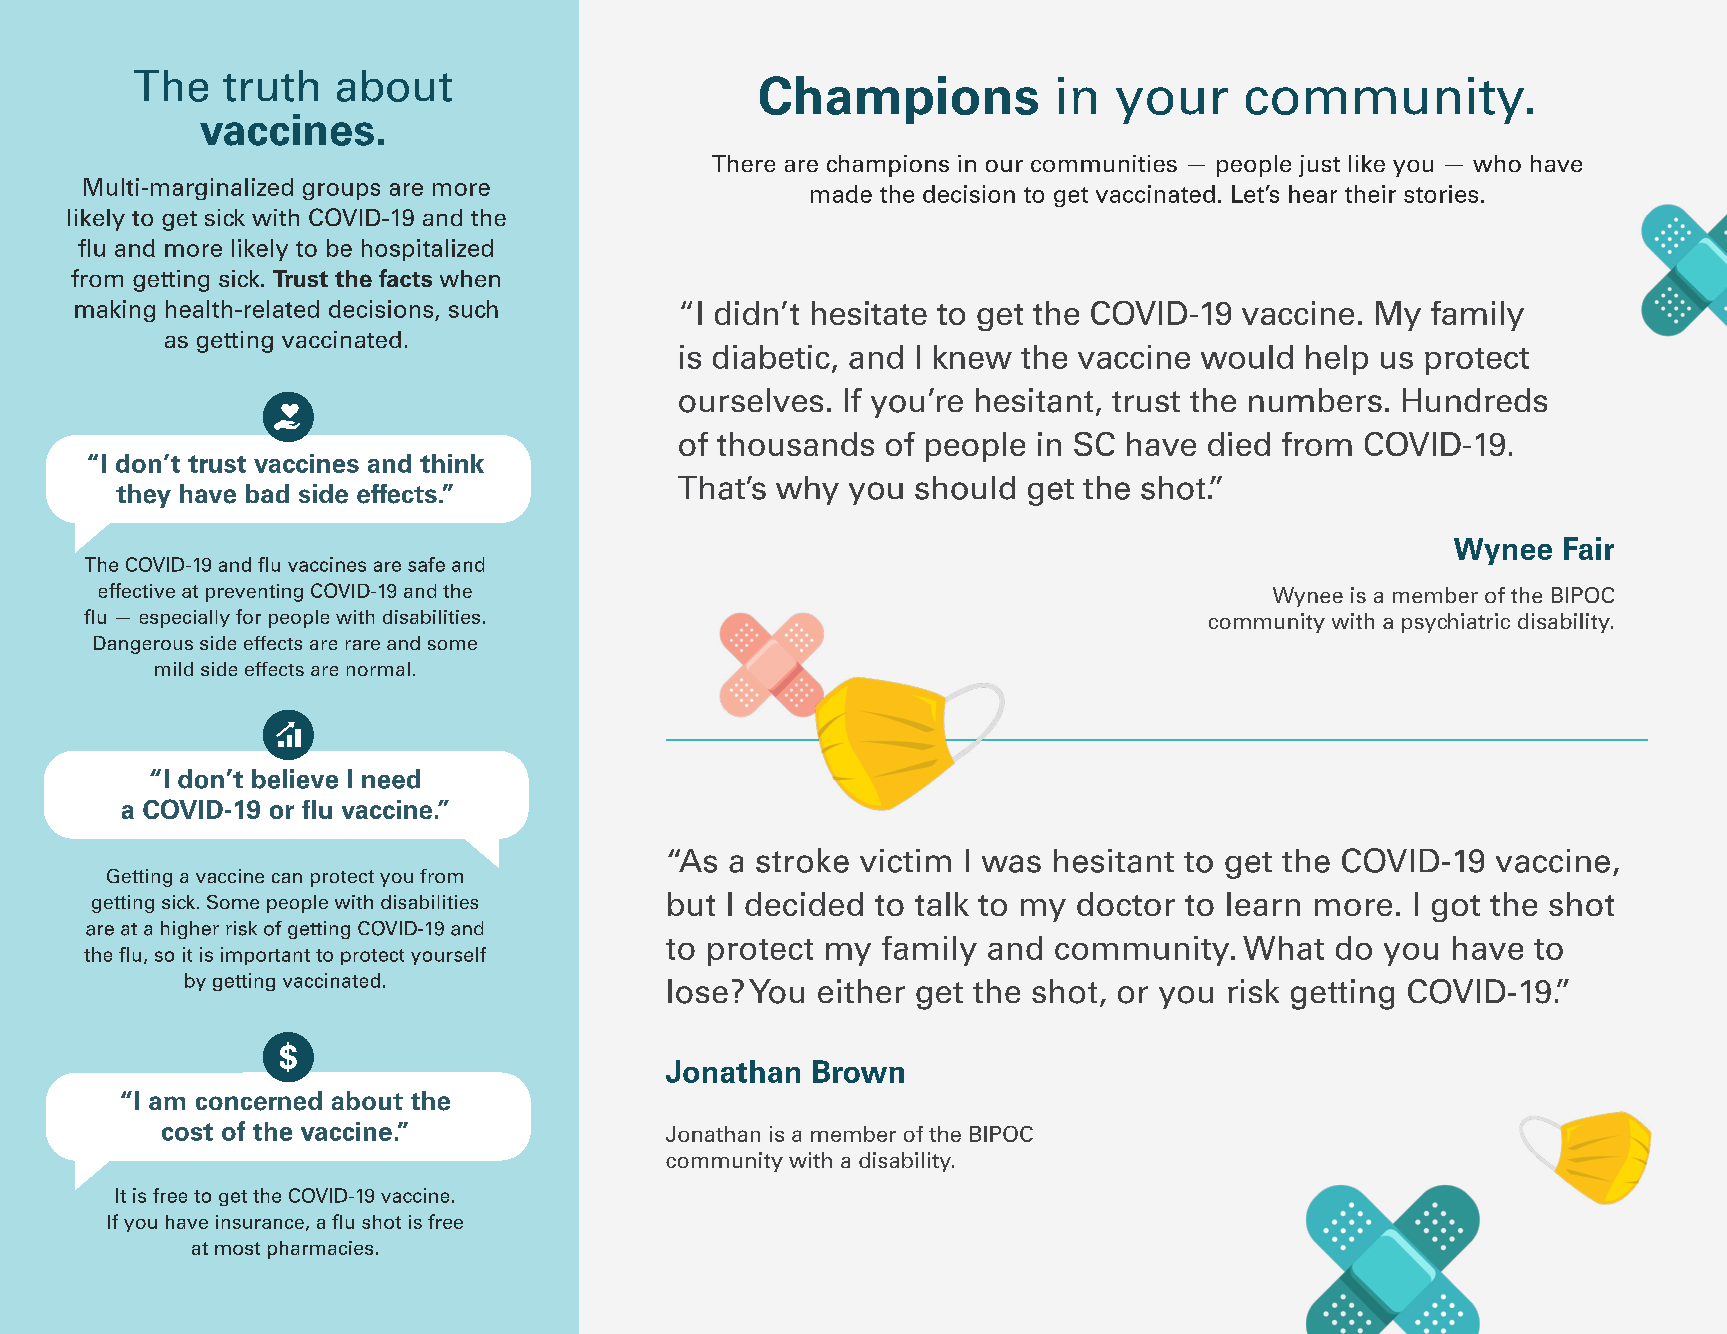 The image size is (1727, 1334). Describe the element at coordinates (802, 860) in the screenshot. I see `stroke` at that location.
